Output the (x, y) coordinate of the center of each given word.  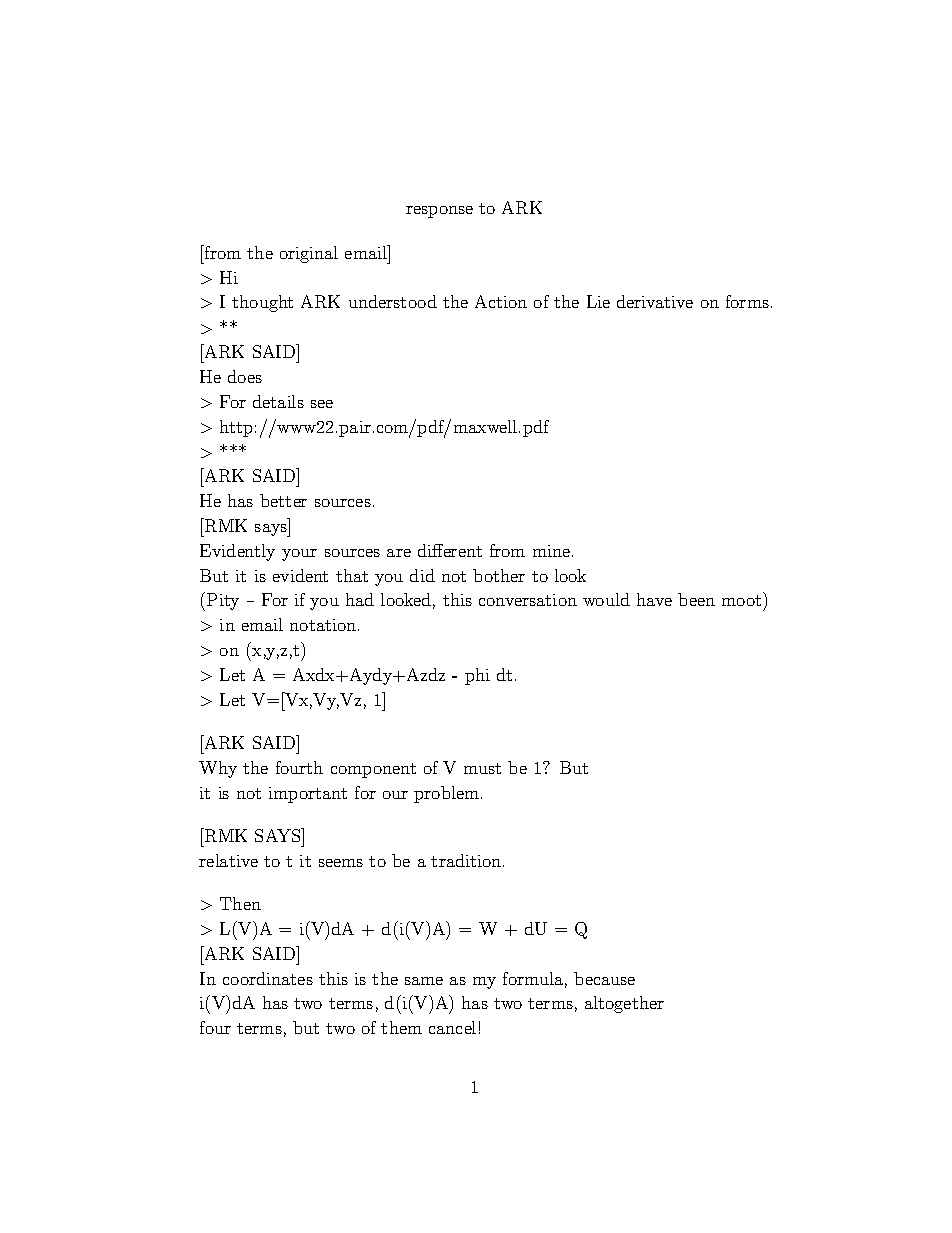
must (482, 768)
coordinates (268, 978)
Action (501, 301)
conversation (528, 600)
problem (448, 794)
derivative (655, 301)
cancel (452, 1027)
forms (747, 301)
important (308, 795)
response (439, 212)
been (696, 599)
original (309, 254)
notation (324, 625)
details (278, 401)
